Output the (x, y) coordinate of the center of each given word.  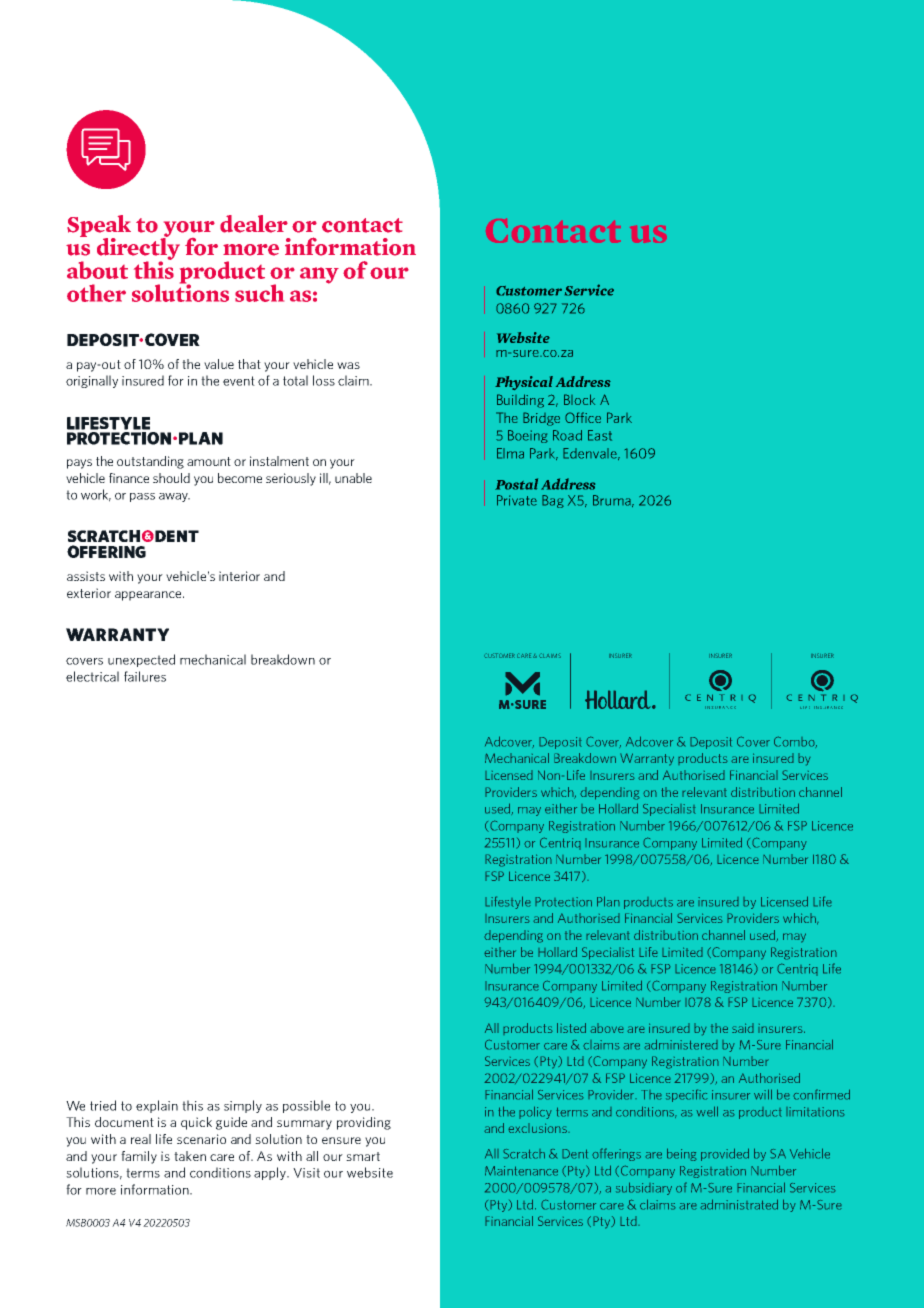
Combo (795, 742)
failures (145, 676)
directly (138, 248)
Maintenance (521, 1171)
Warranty (647, 759)
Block (579, 399)
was (348, 365)
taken (190, 1156)
